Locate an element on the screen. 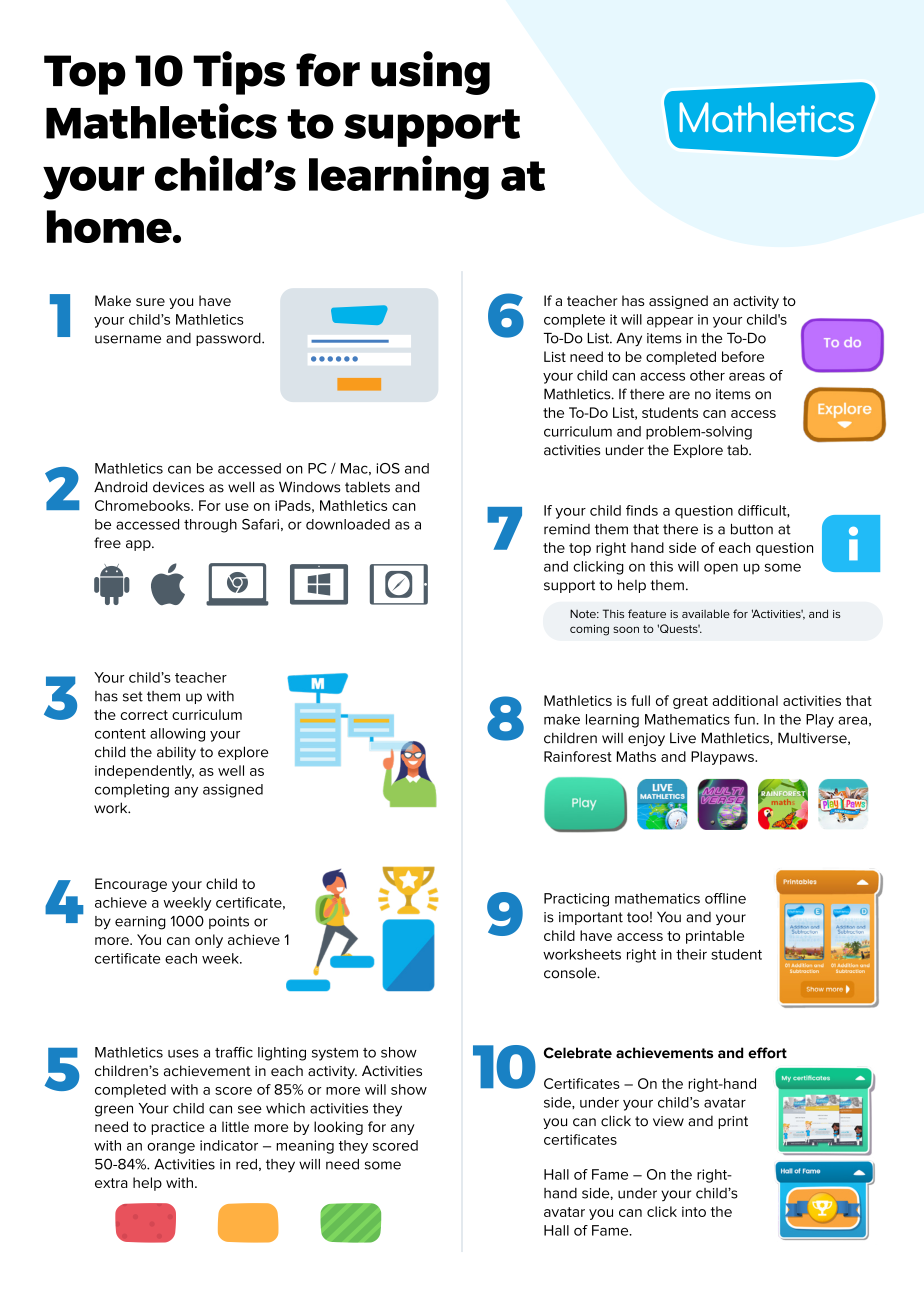 The image size is (924, 1308). appear is located at coordinates (670, 322).
